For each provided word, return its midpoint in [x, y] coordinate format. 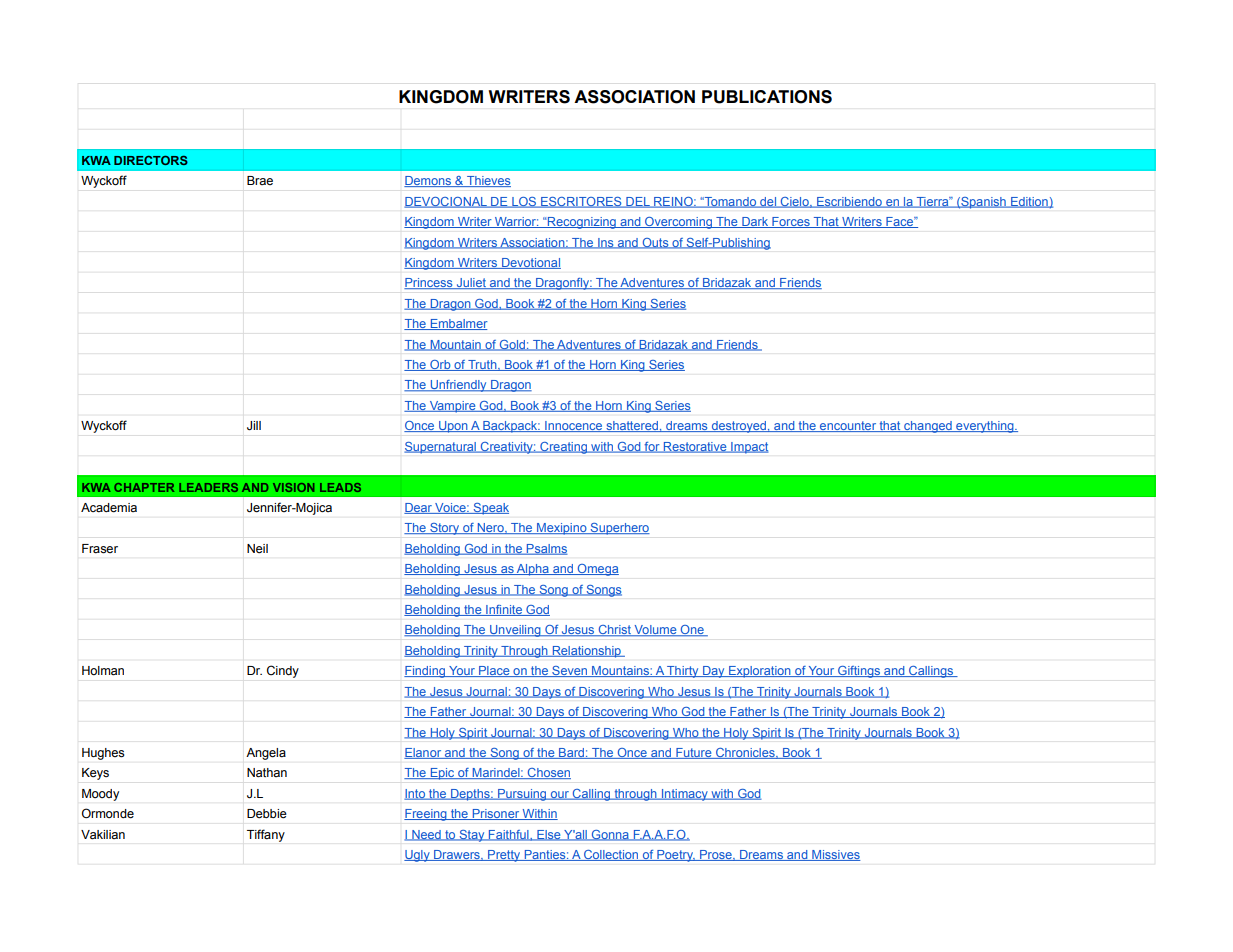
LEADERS [208, 487]
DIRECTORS [151, 160]
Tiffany [266, 835]
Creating [563, 448]
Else [549, 835]
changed [928, 427]
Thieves [488, 181]
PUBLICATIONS [767, 97]
